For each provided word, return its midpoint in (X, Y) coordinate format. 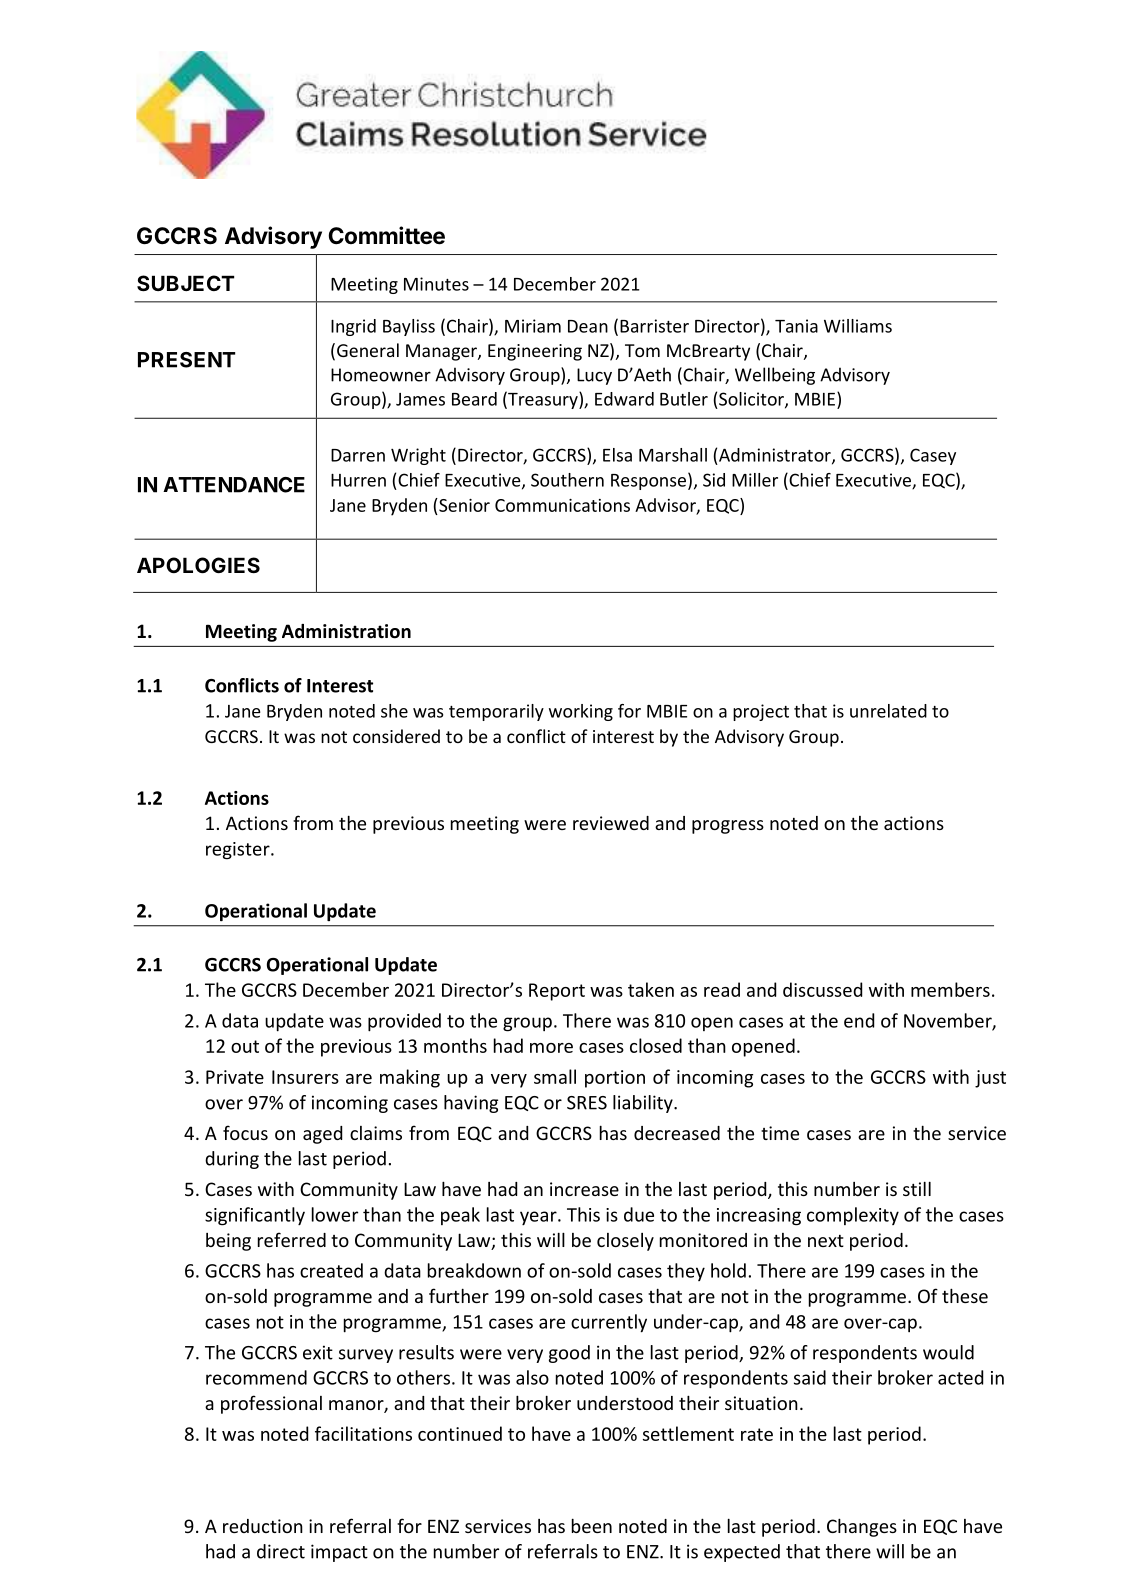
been (592, 1525)
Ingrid (353, 327)
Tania (796, 326)
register (239, 851)
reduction (263, 1526)
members (950, 989)
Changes (862, 1527)
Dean (588, 326)
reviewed (611, 823)
